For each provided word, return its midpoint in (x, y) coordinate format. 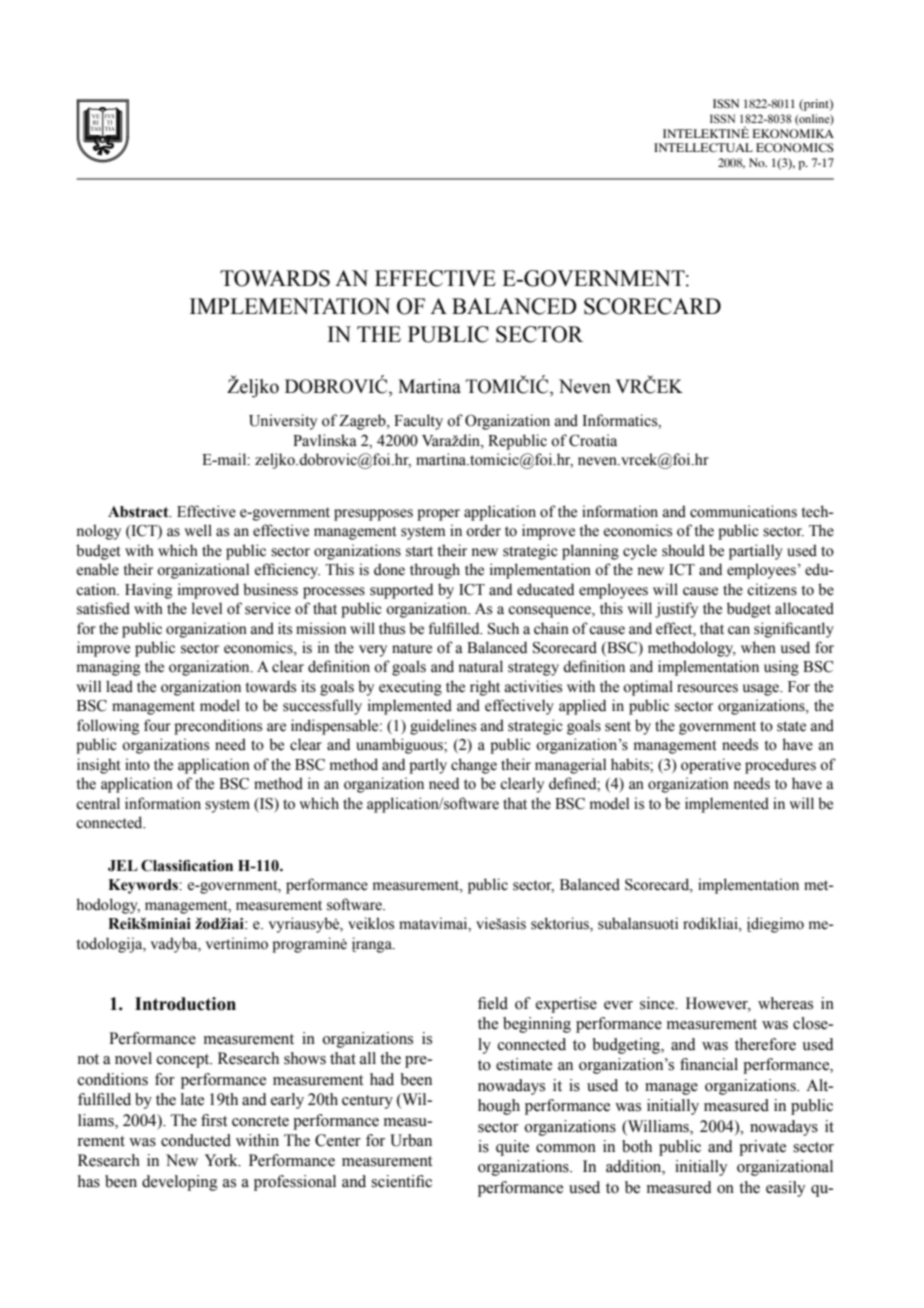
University (283, 422)
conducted (196, 1140)
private (762, 1148)
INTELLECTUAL (703, 147)
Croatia (593, 440)
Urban (411, 1140)
